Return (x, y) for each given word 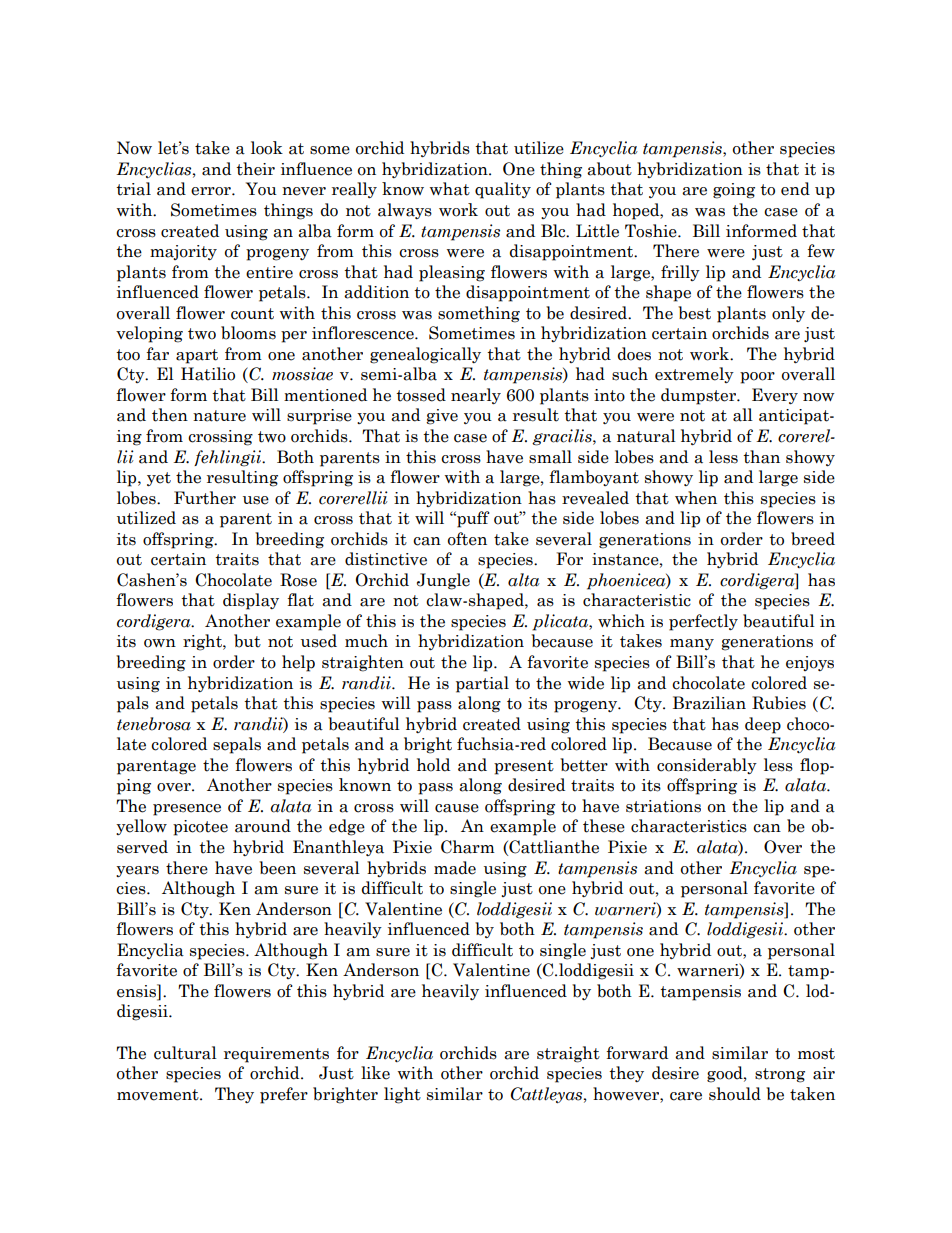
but (247, 641)
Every (775, 396)
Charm (468, 847)
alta (524, 580)
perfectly (703, 622)
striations (663, 806)
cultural (185, 1053)
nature (219, 416)
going (734, 191)
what (450, 189)
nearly (476, 396)
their (255, 169)
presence (187, 810)
